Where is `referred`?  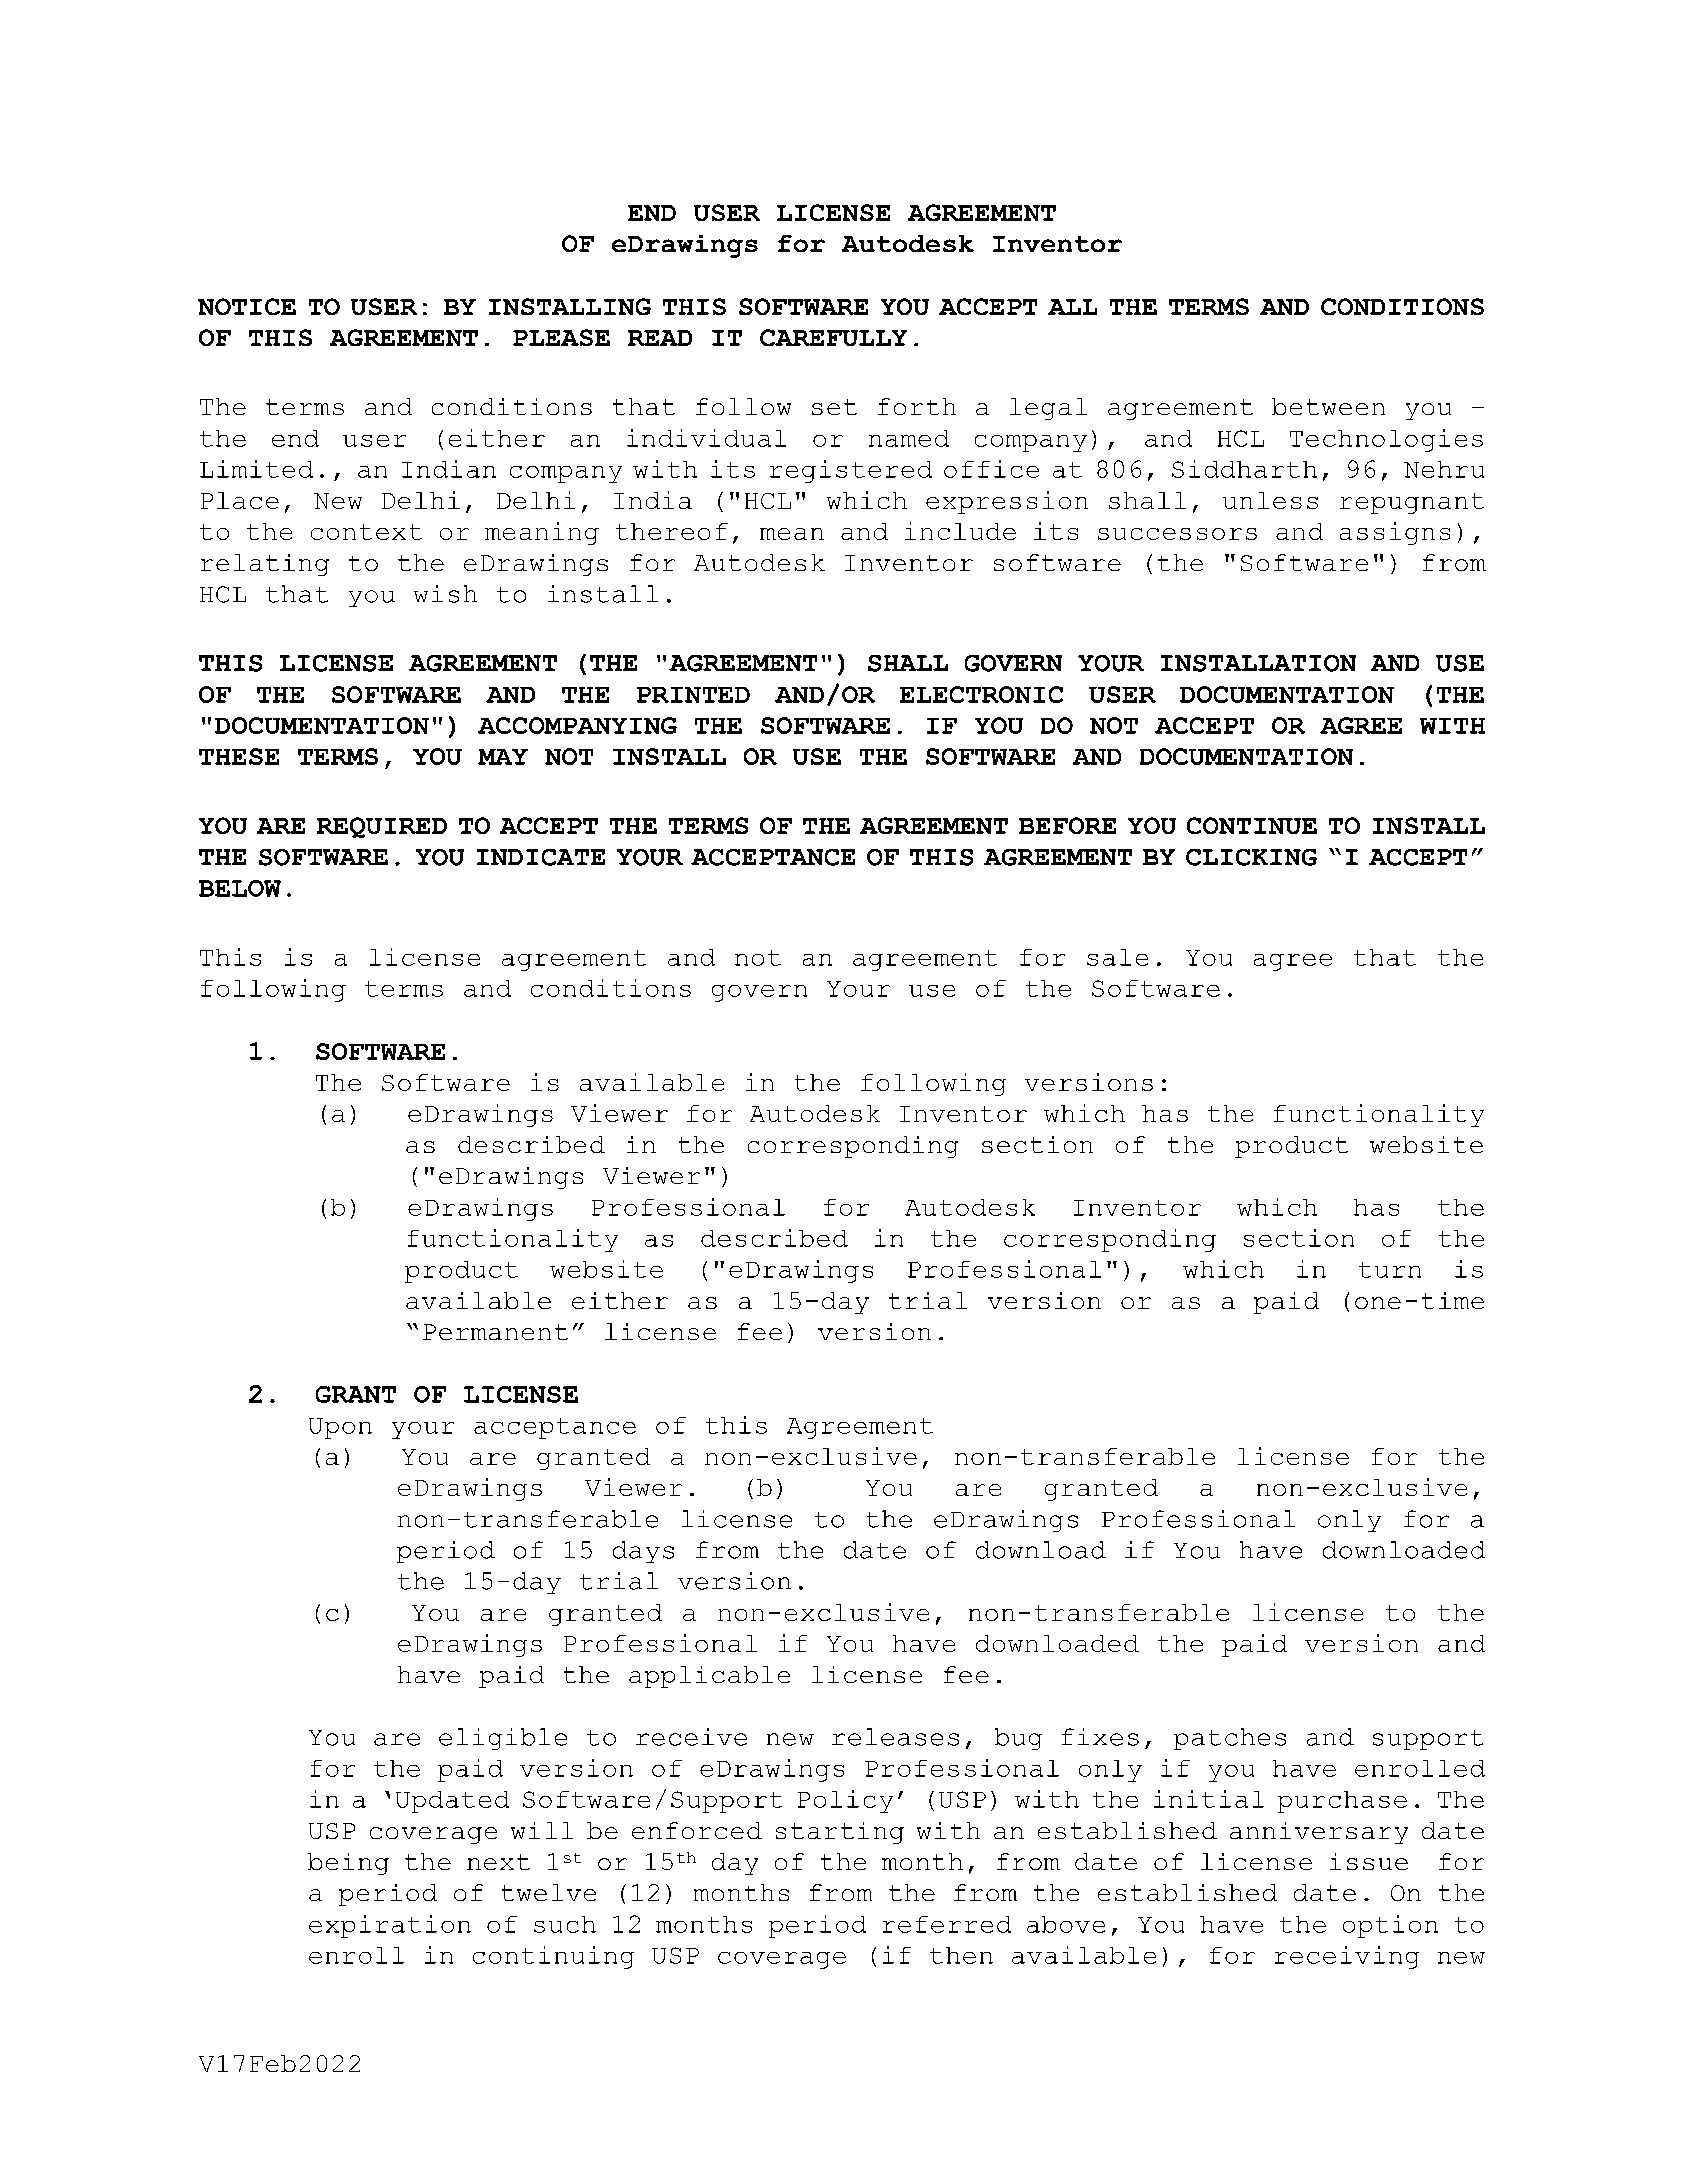 referred is located at coordinates (947, 1924).
